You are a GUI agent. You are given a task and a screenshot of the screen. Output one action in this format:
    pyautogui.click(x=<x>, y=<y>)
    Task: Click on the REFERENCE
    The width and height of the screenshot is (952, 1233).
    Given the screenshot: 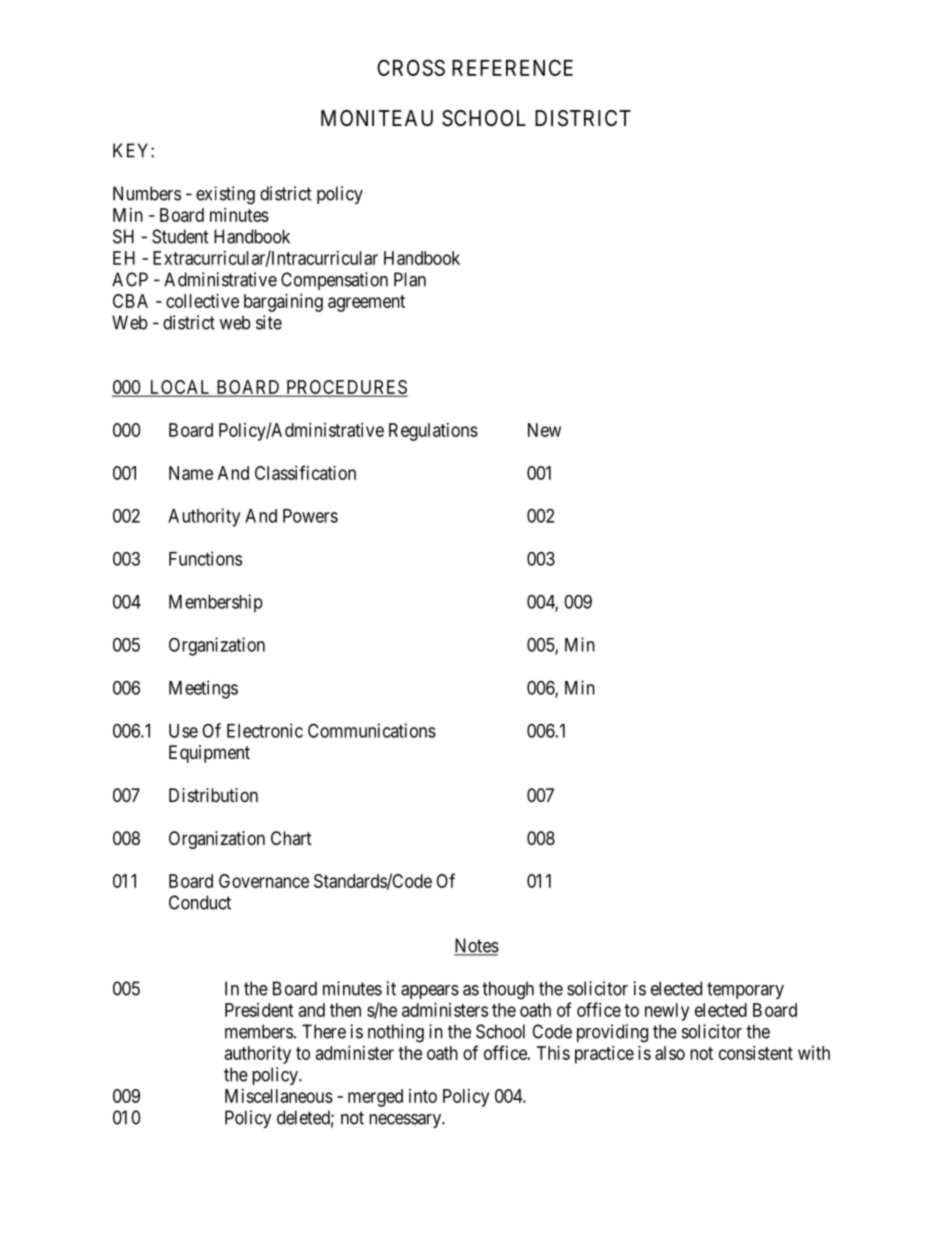 What is the action you would take?
    pyautogui.click(x=512, y=67)
